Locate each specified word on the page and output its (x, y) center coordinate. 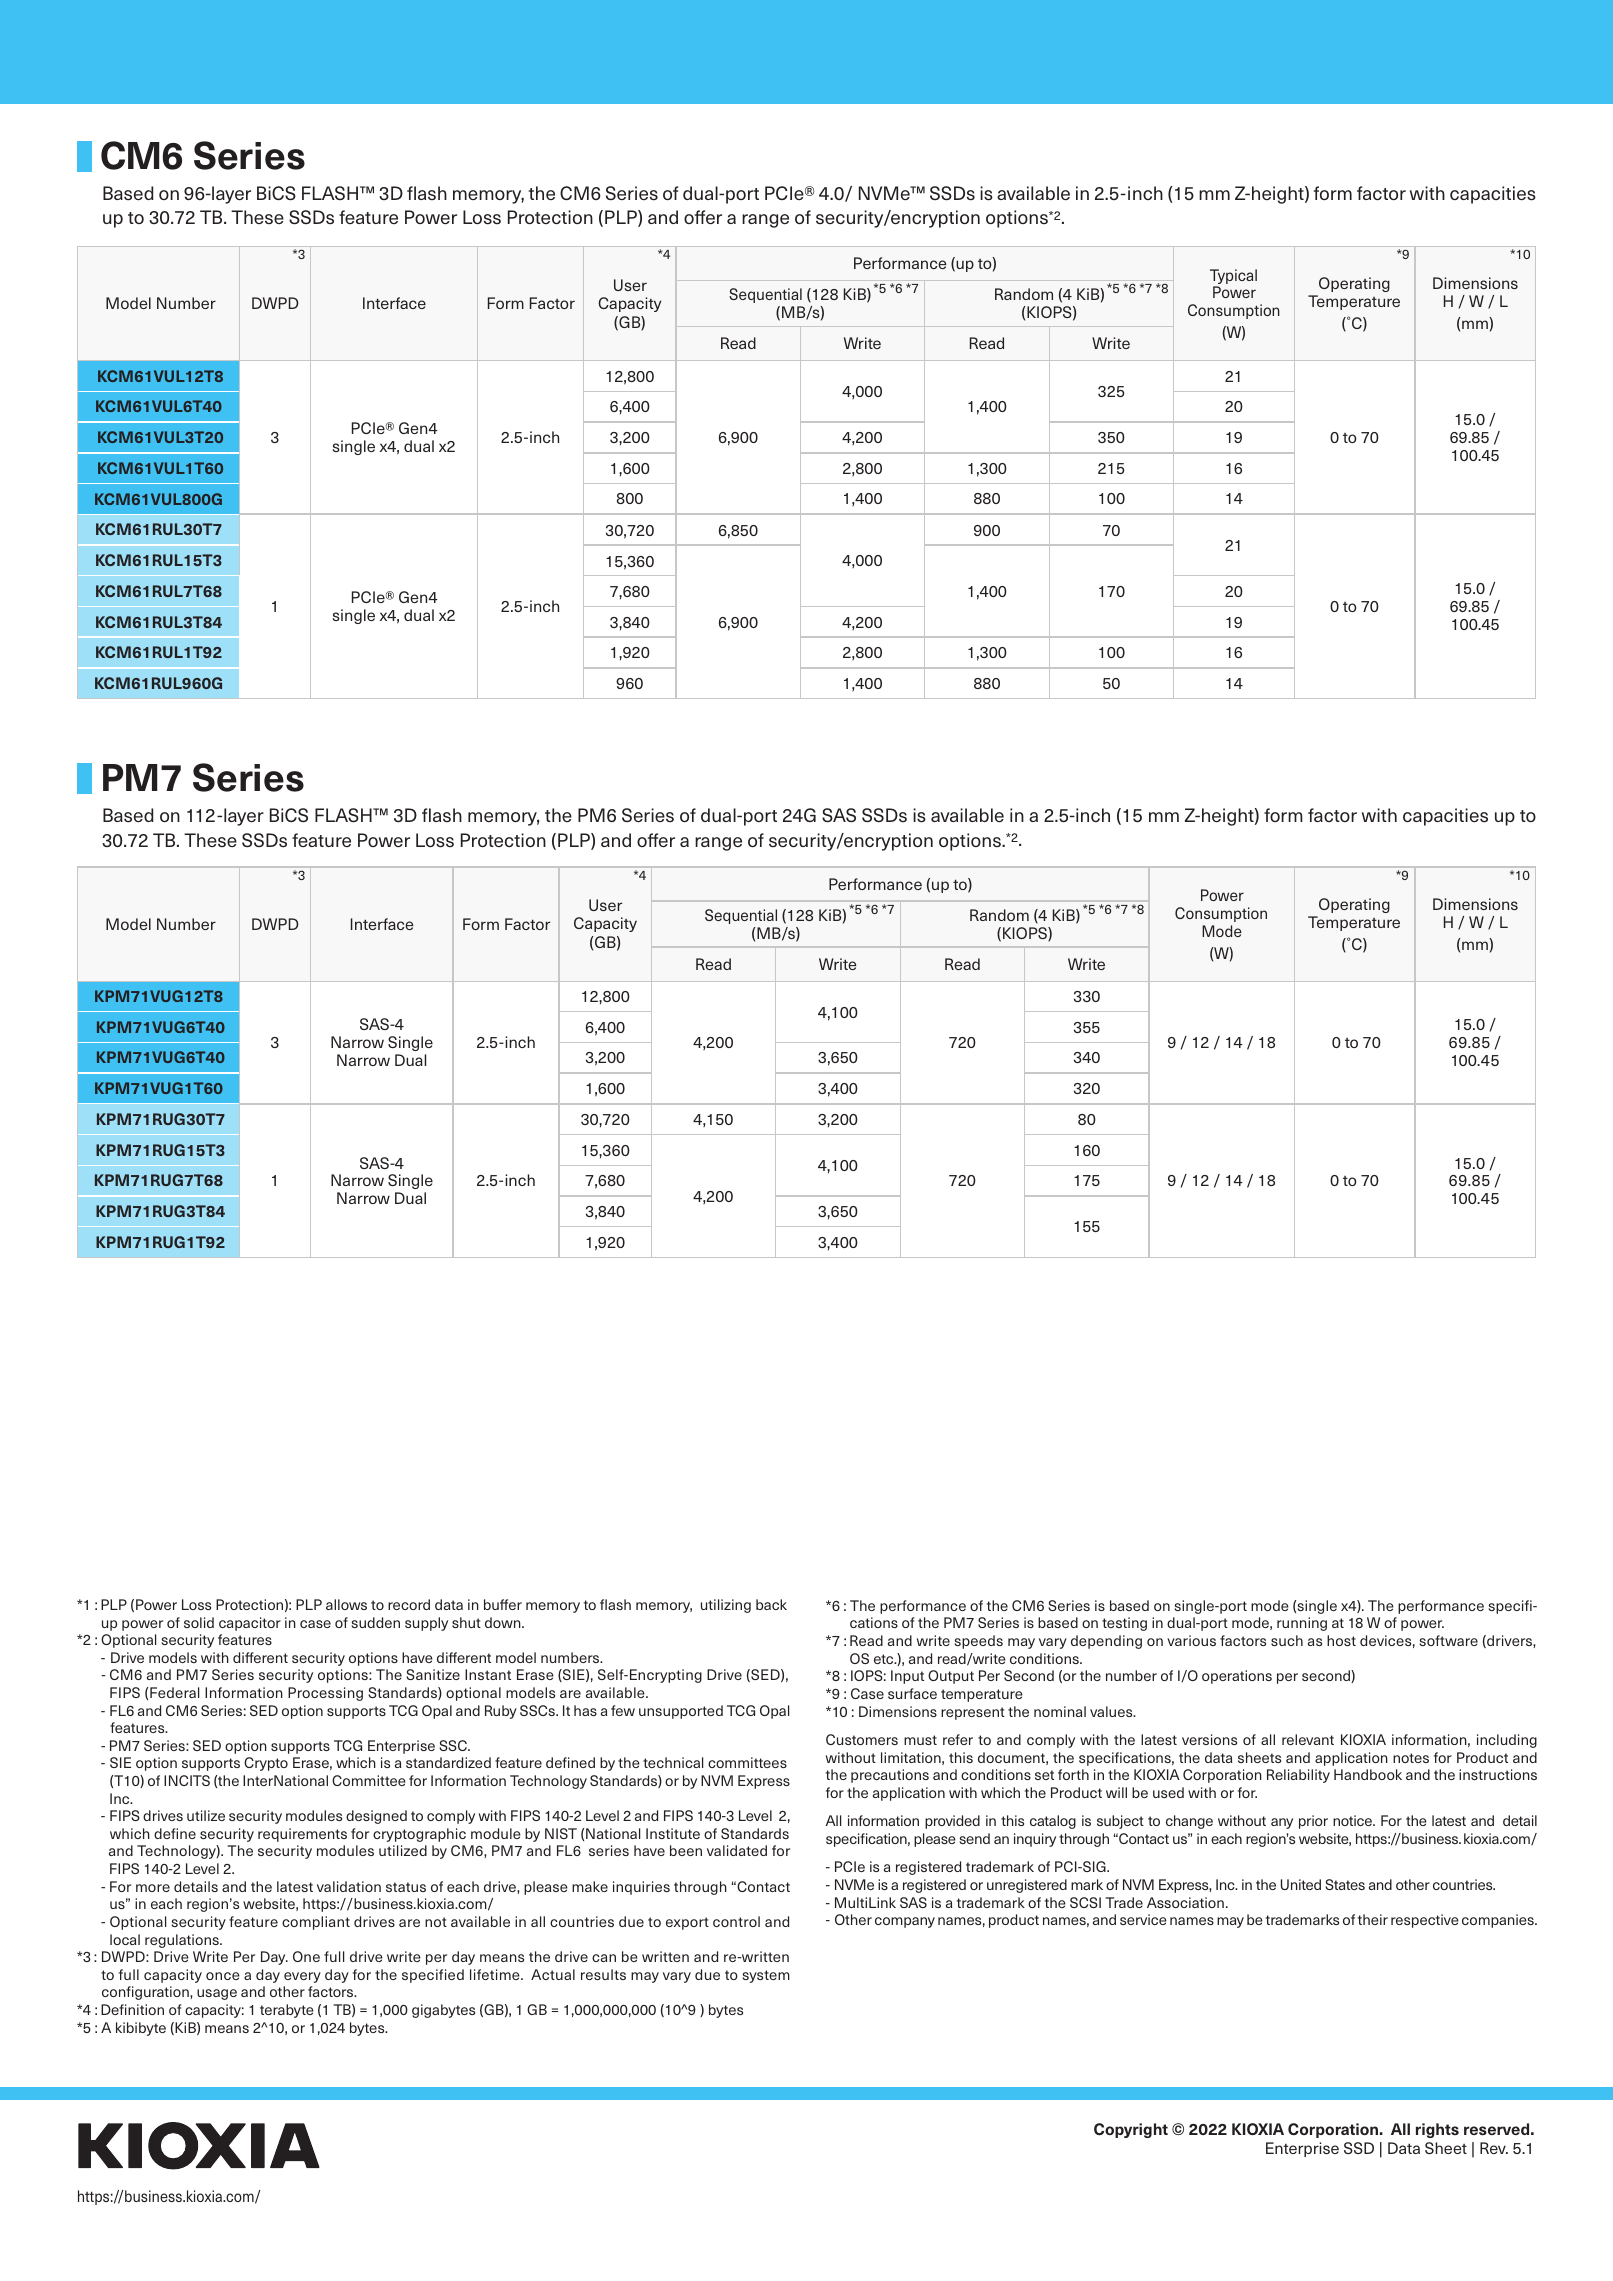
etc (885, 1659)
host (1341, 1640)
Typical (1233, 278)
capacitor (250, 1624)
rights (1437, 2130)
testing (1124, 1624)
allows (346, 1604)
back (771, 1604)
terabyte (287, 2011)
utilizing (726, 1606)
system (766, 1976)
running (1302, 1624)
